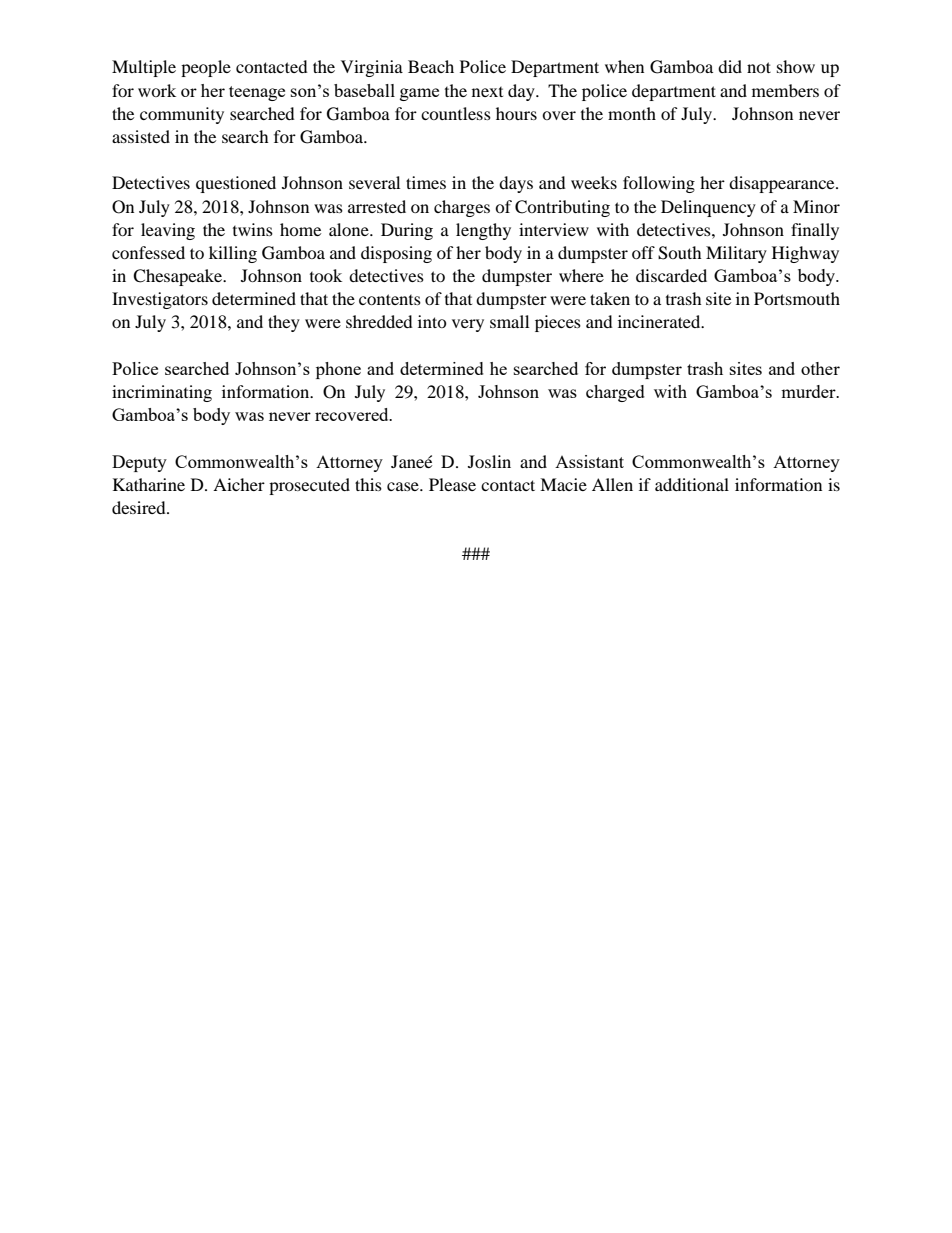 This image has height=1233, width=952. I want to click on very, so click(468, 325).
